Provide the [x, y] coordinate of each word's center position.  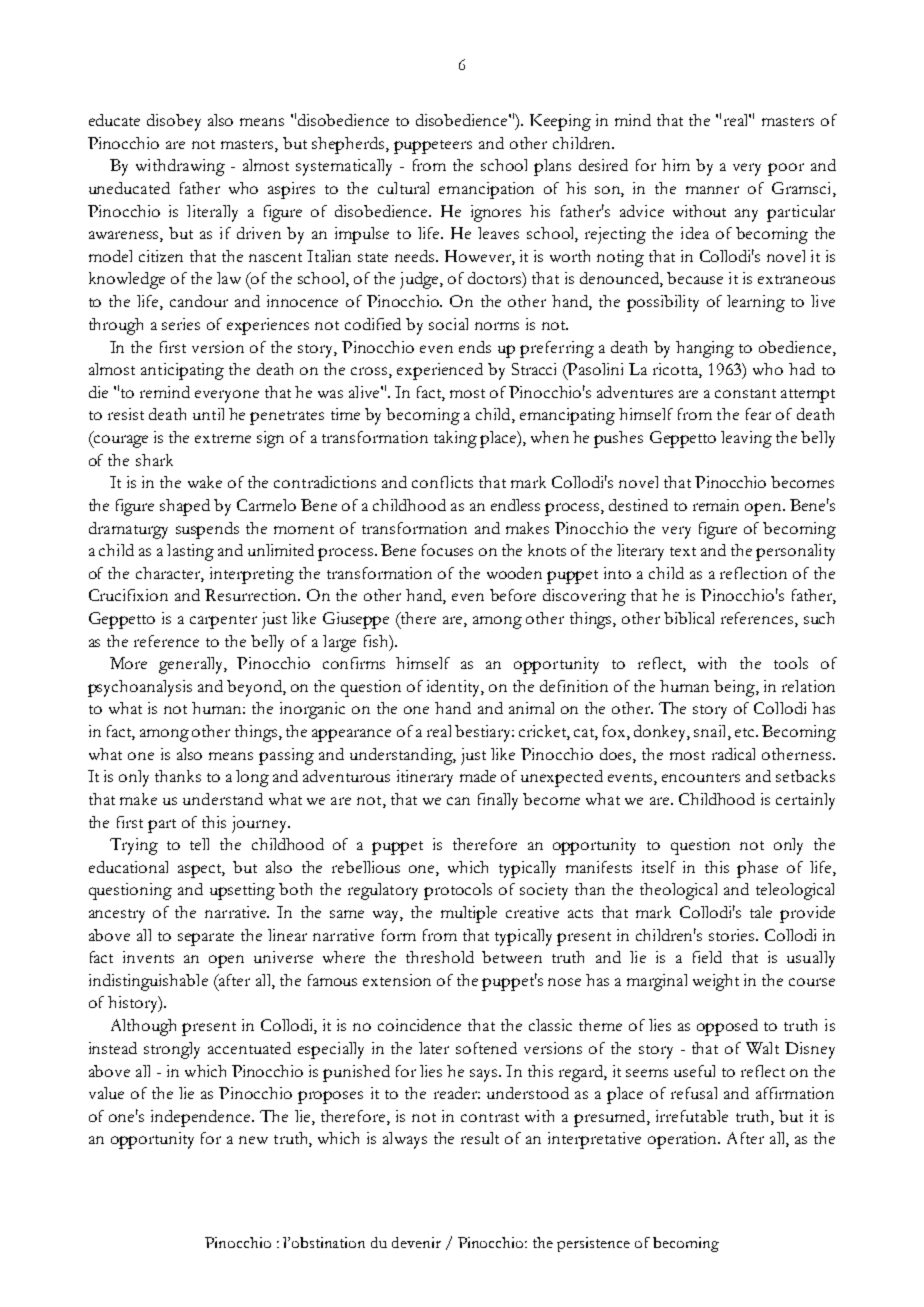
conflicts [442, 482]
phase [757, 869]
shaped [185, 507]
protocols [458, 891]
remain [716, 505]
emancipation [486, 190]
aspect [201, 871]
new [253, 1140]
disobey [174, 122]
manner [712, 190]
